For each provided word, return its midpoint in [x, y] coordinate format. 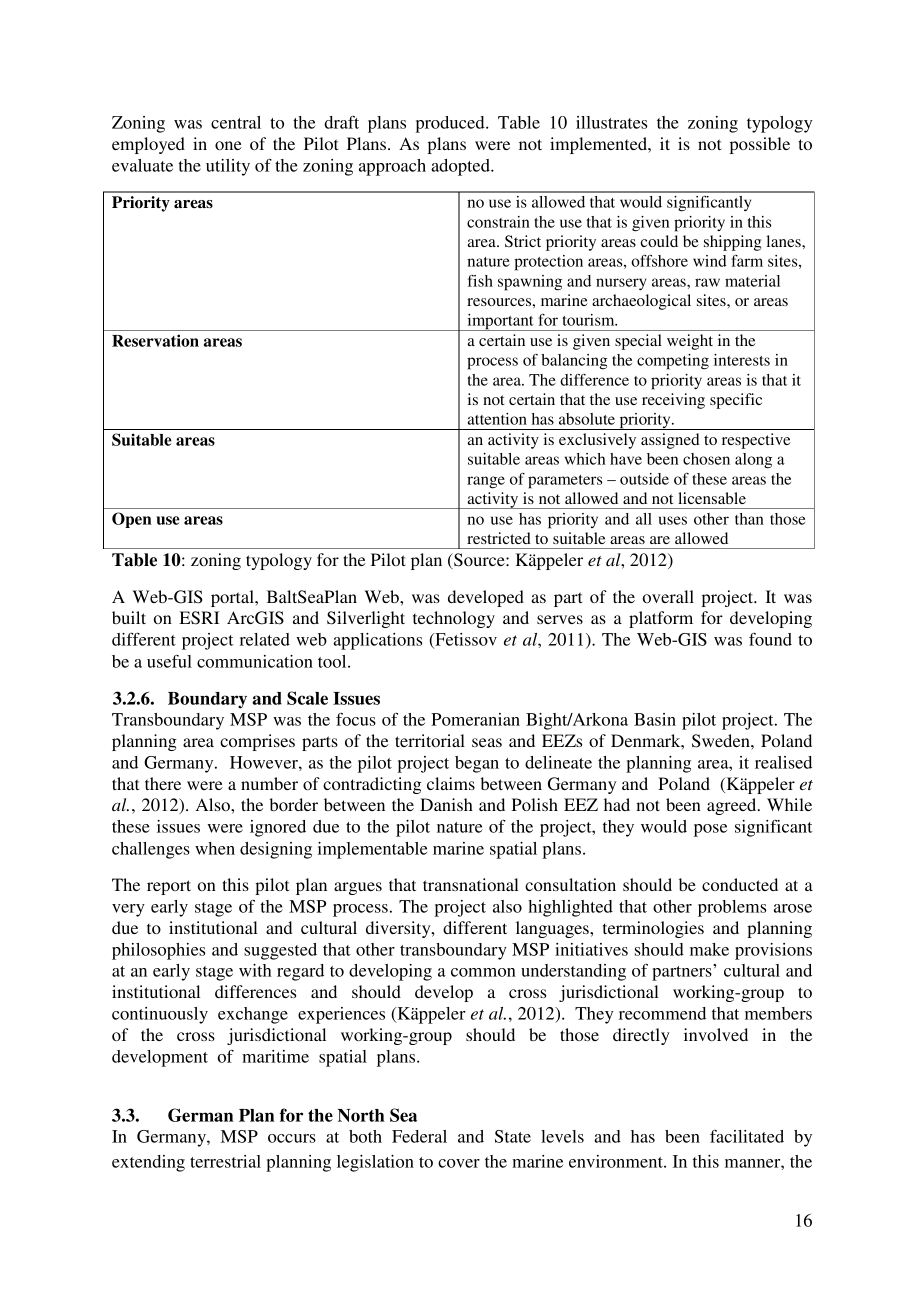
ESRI [199, 618]
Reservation [155, 340]
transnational [471, 884]
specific [736, 401]
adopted [461, 167]
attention [497, 419]
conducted [740, 884]
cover [459, 1163]
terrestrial [225, 1161]
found [770, 639]
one [228, 145]
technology [454, 619]
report [169, 887]
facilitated [747, 1136]
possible [760, 145]
